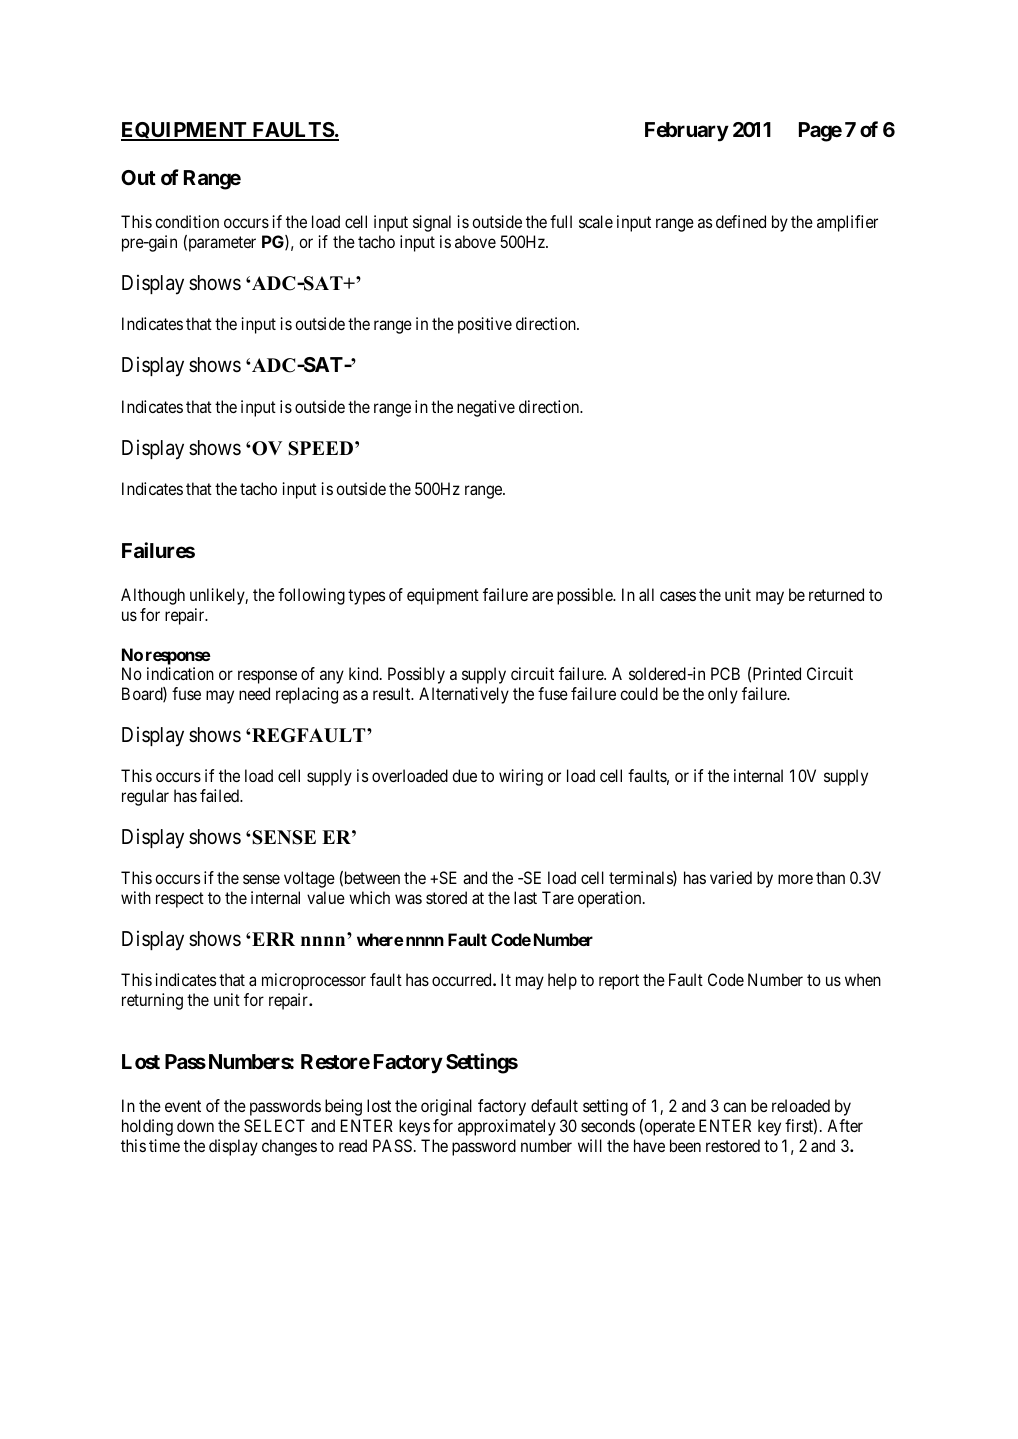 Image resolution: width=1018 pixels, height=1439 pixels. Describe the element at coordinates (464, 695) in the image. I see `Alternatively` at that location.
